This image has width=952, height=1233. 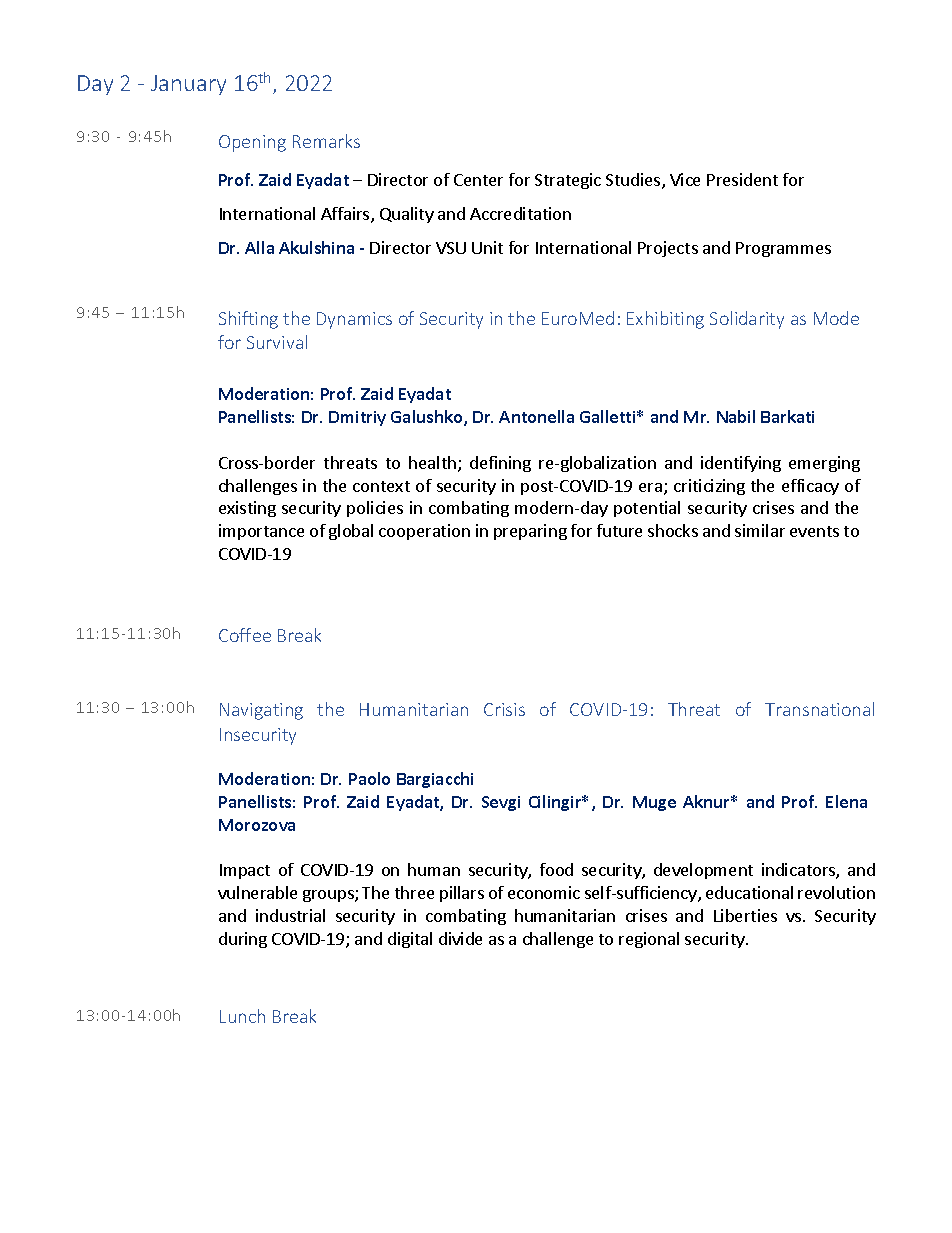 I want to click on Elena, so click(x=846, y=801).
